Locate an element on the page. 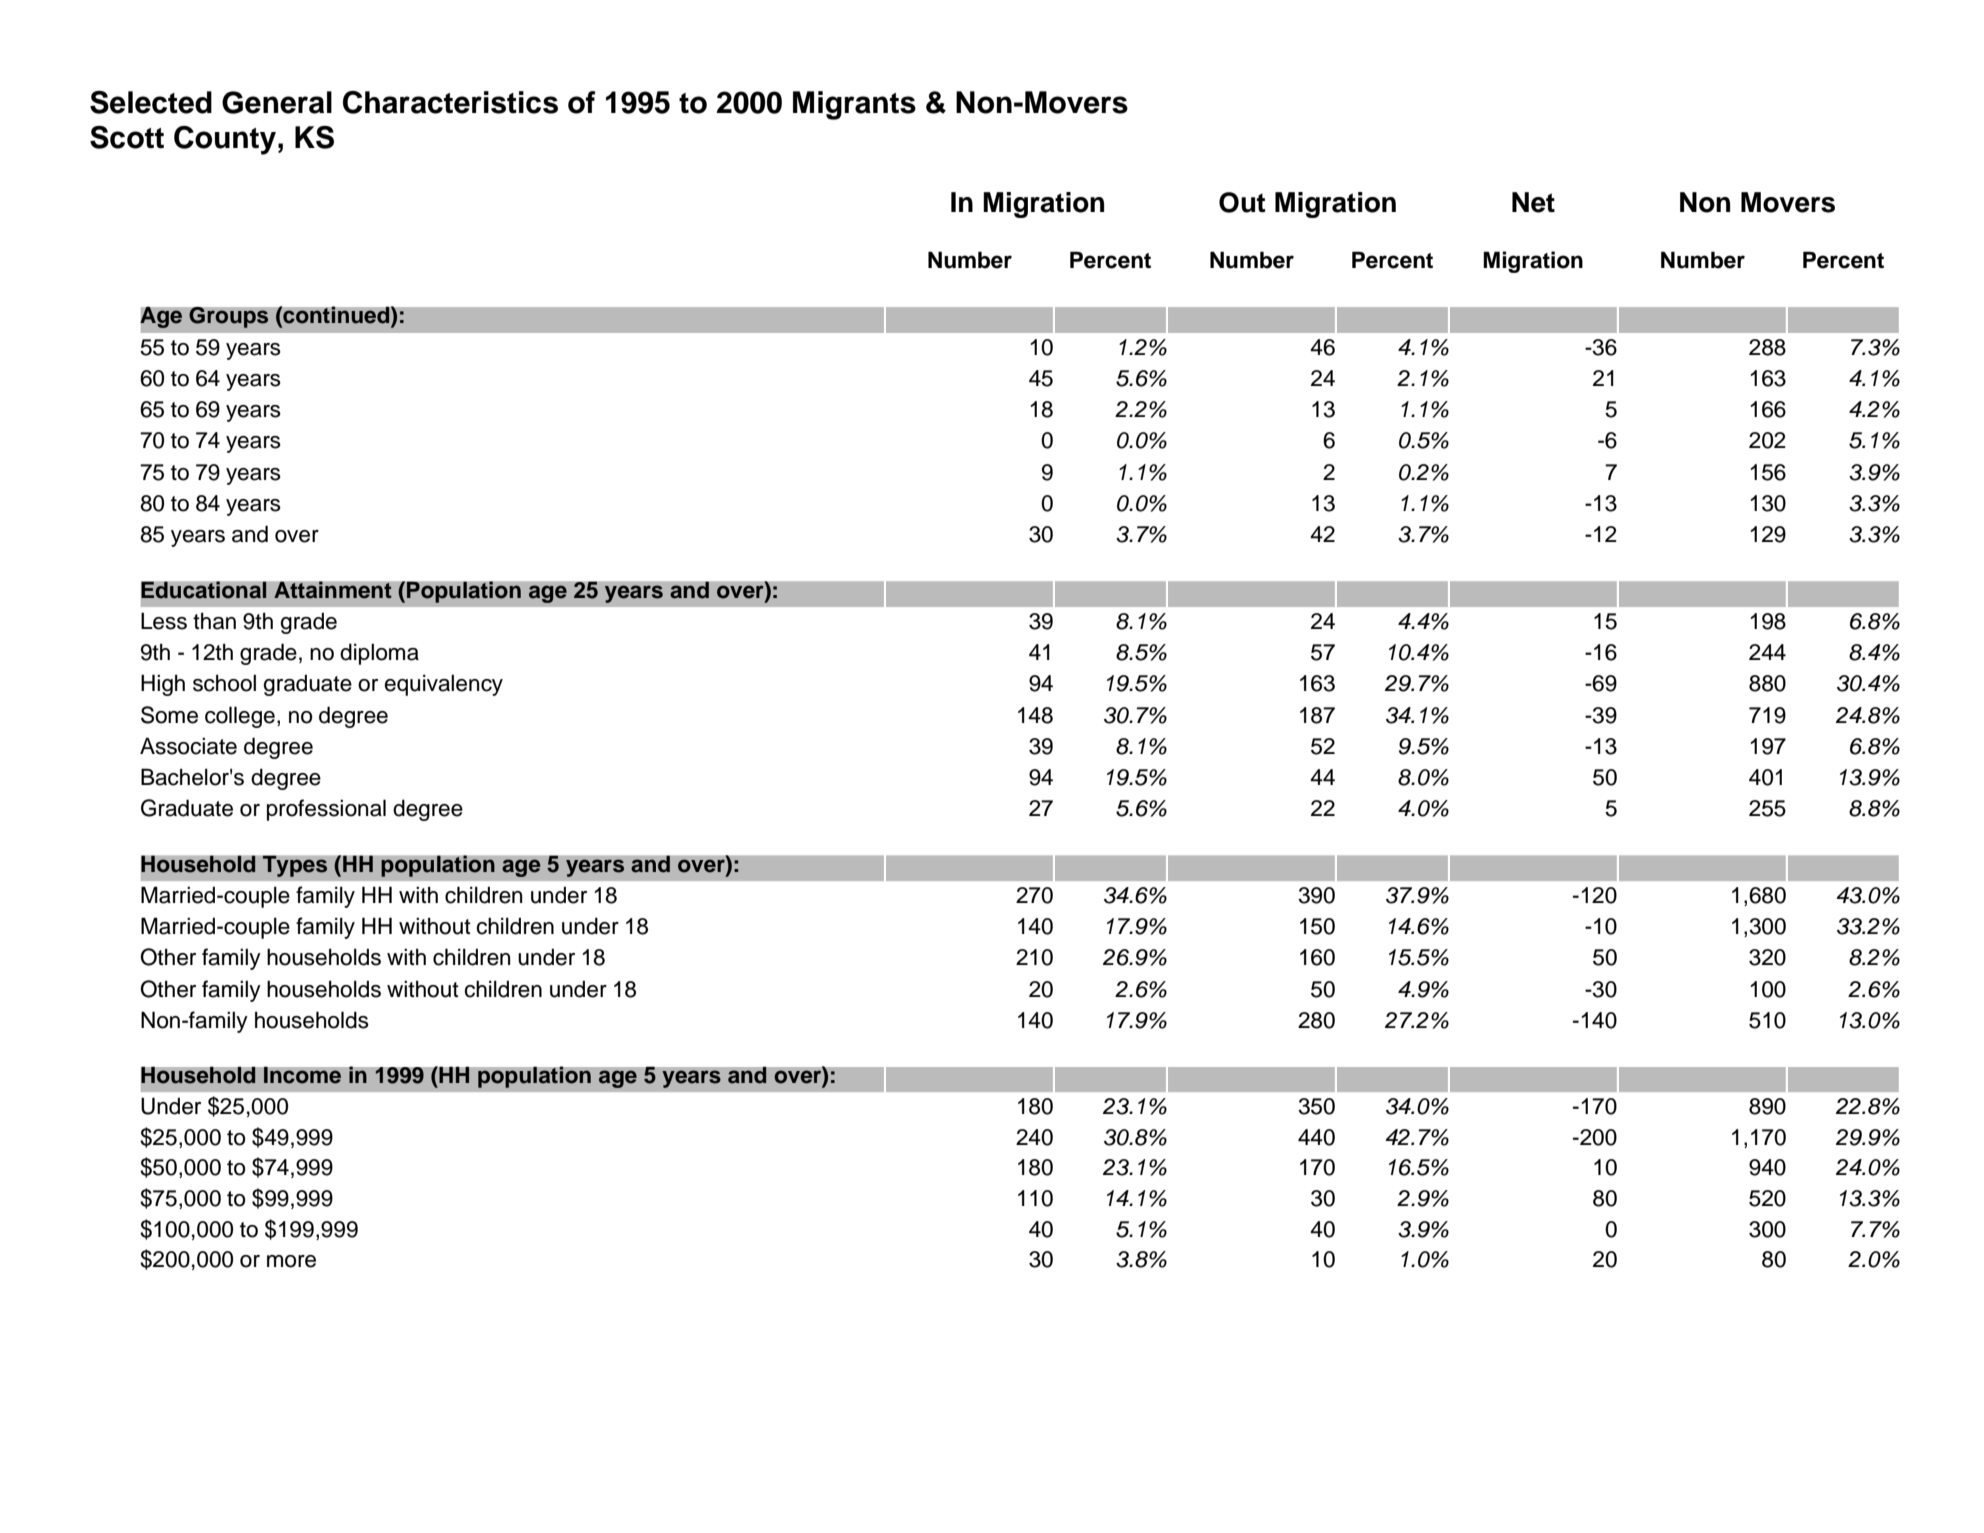 The image size is (1984, 1533). Income is located at coordinates (302, 1075).
